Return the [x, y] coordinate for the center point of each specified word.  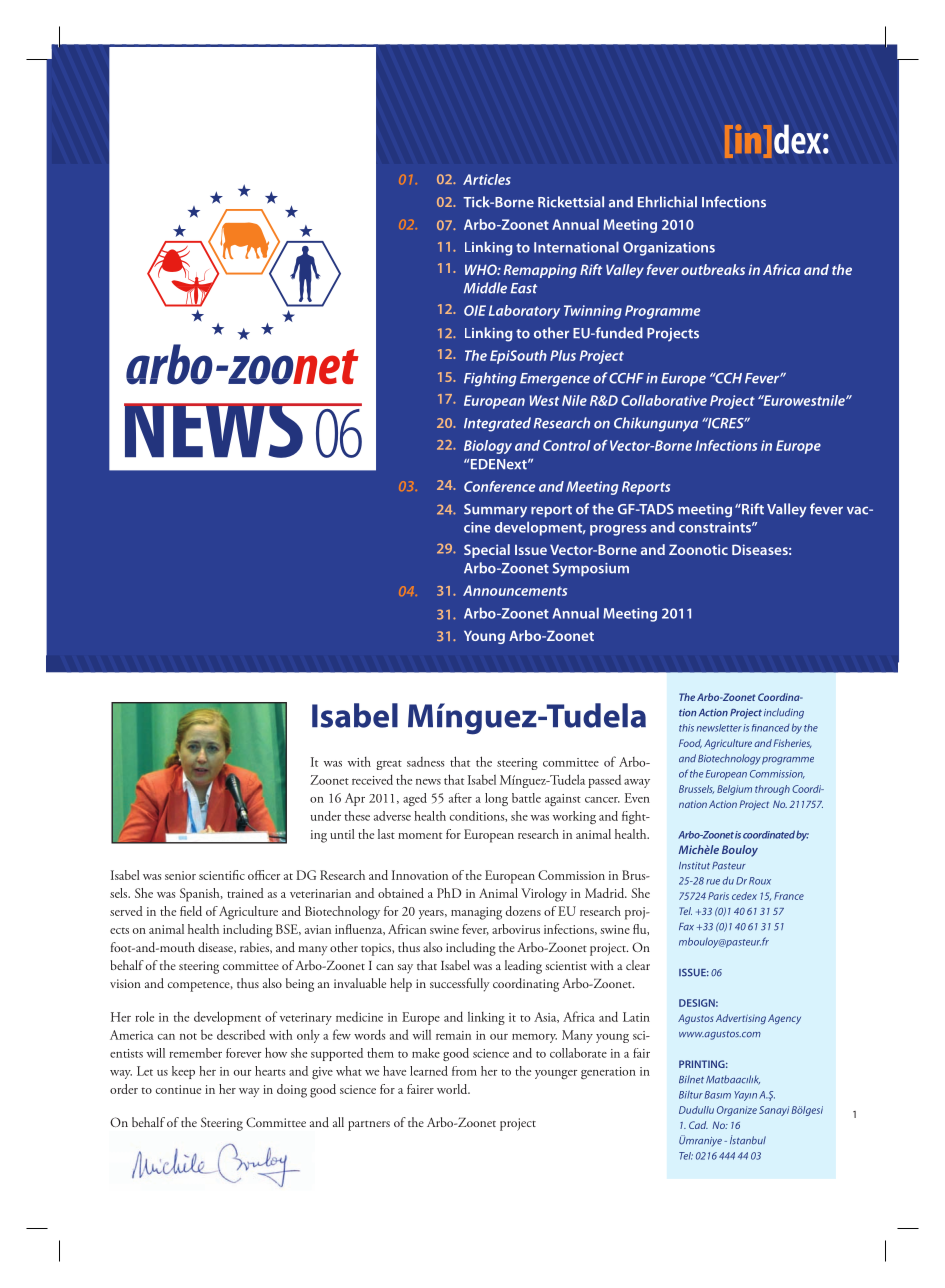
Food [690, 743]
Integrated [497, 424]
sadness [425, 762]
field [191, 911]
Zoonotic [698, 549]
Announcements [515, 590]
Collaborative [664, 400]
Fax [686, 926]
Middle [485, 288]
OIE [475, 310]
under [326, 816]
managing [476, 913]
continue [178, 1089]
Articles [487, 179]
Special [487, 551]
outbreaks [713, 269]
